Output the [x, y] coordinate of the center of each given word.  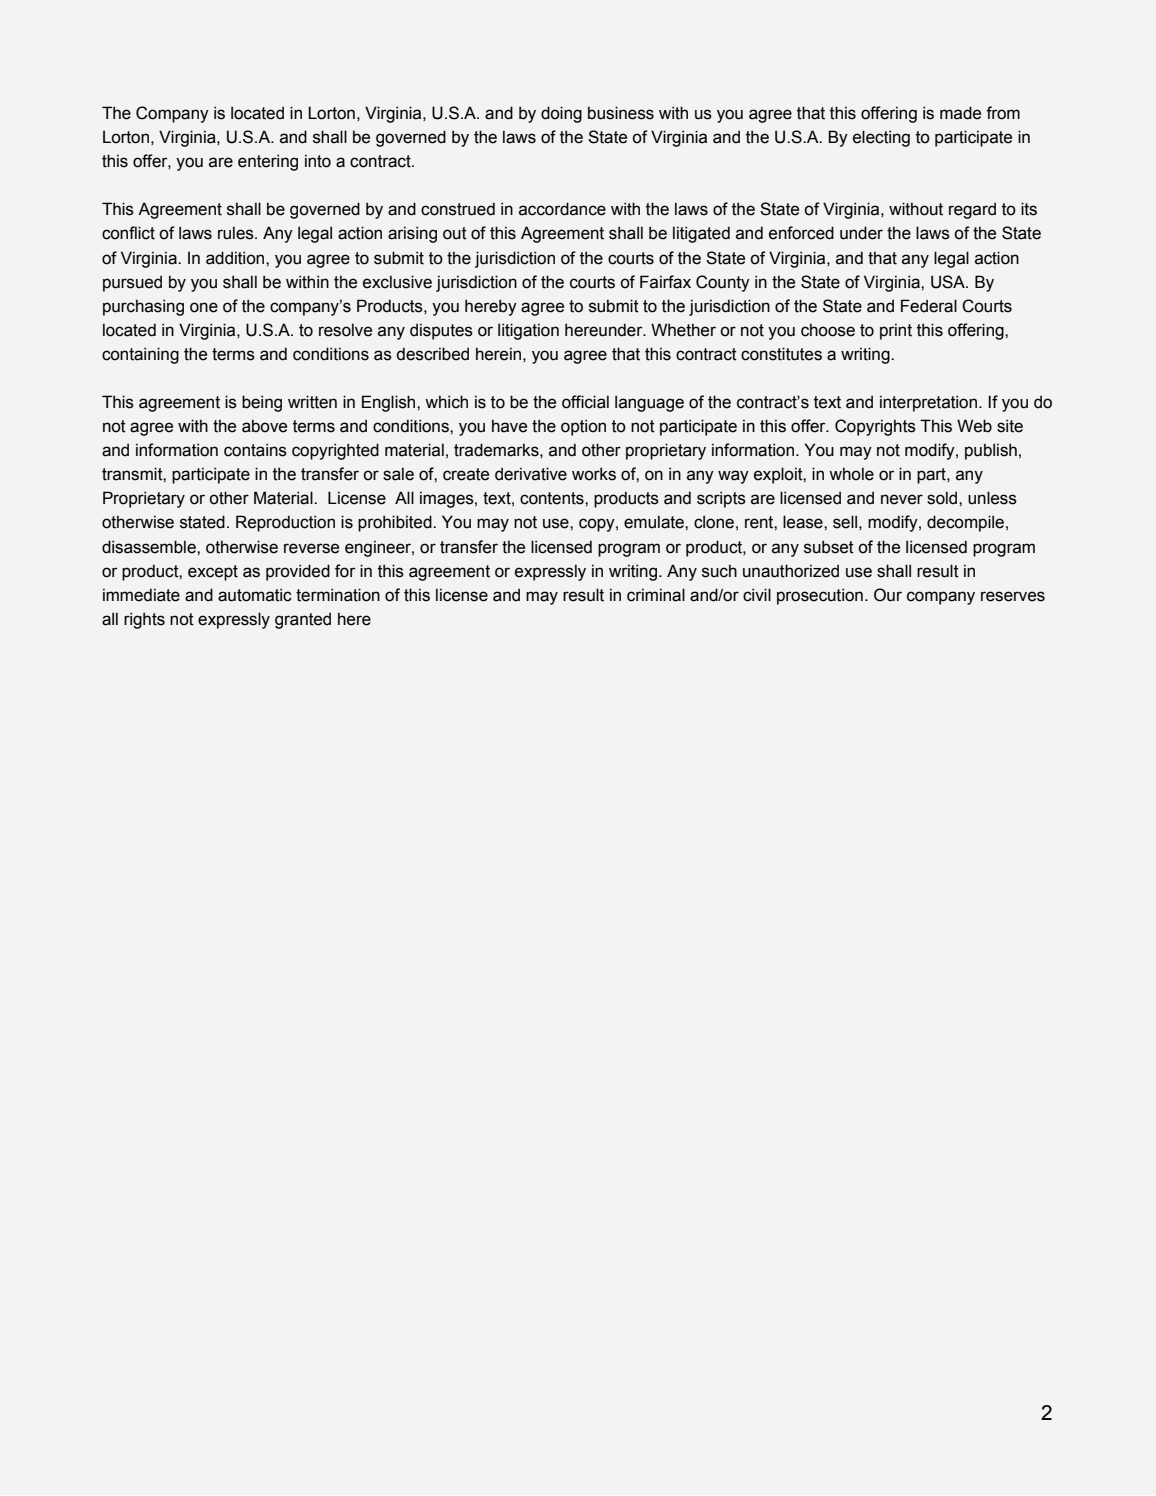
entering [268, 162]
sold [943, 498]
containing [140, 355]
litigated [701, 234]
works [594, 474]
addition [236, 258]
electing [881, 138]
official [585, 402]
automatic [255, 595]
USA [949, 282]
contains [255, 450]
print [896, 331]
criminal [656, 595]
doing [561, 114]
